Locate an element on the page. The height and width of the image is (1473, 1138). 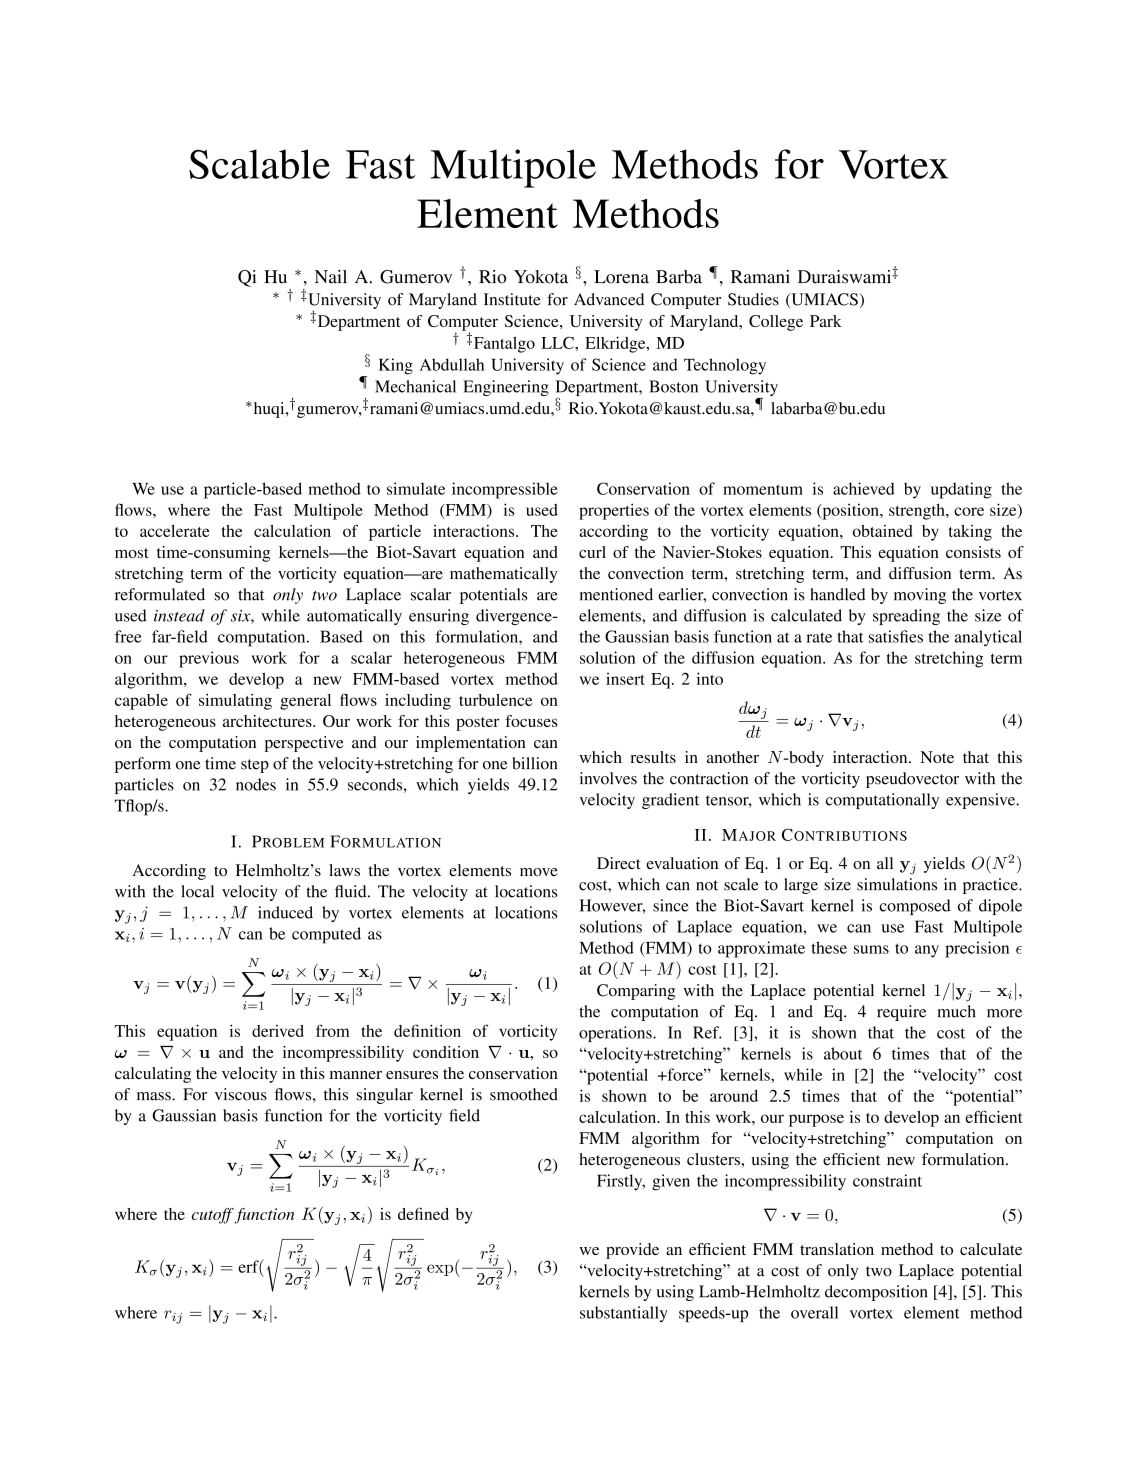
Park is located at coordinates (826, 321).
